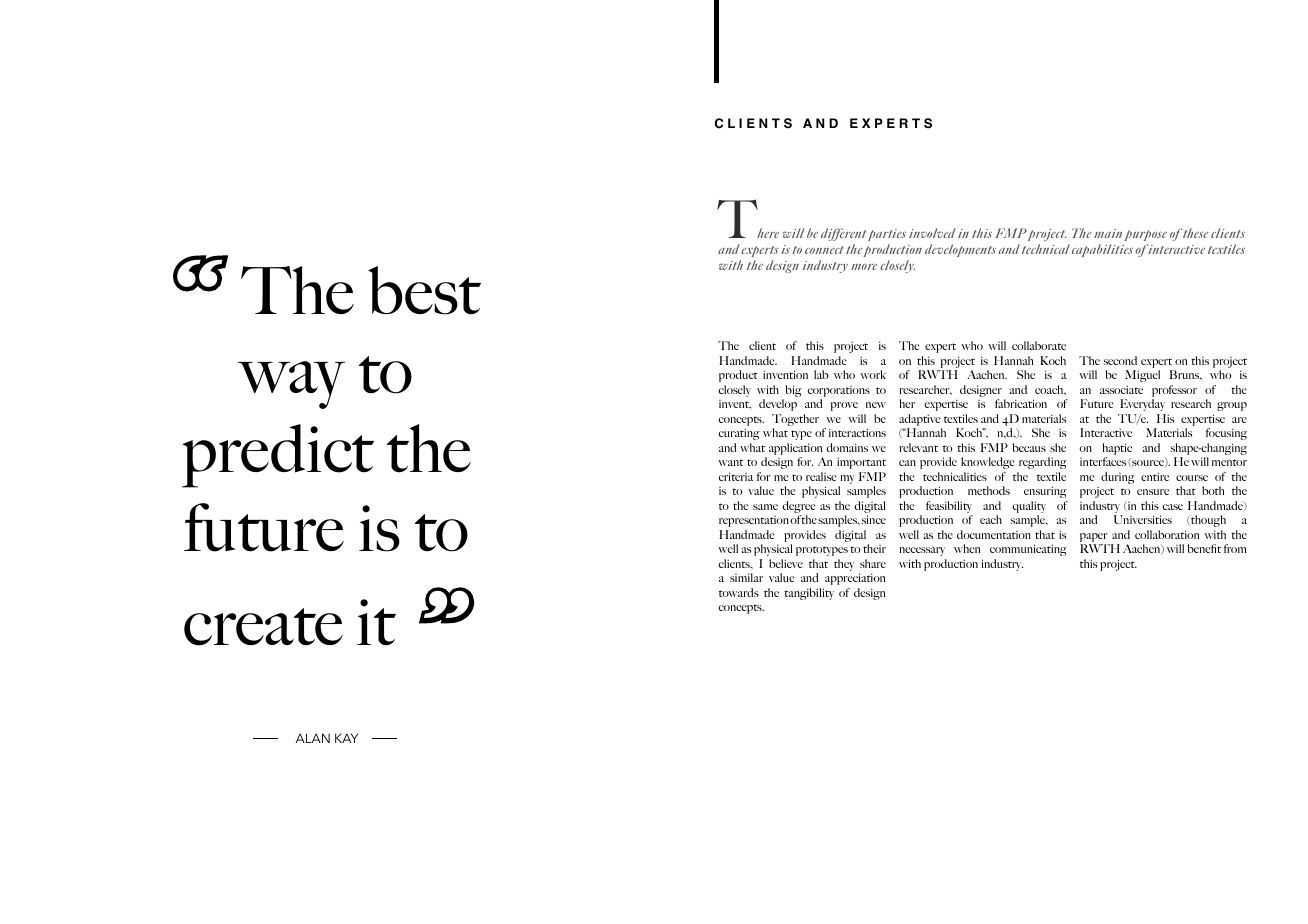 This screenshot has height=924, width=1308. I want to click on capabilities, so click(1102, 250).
